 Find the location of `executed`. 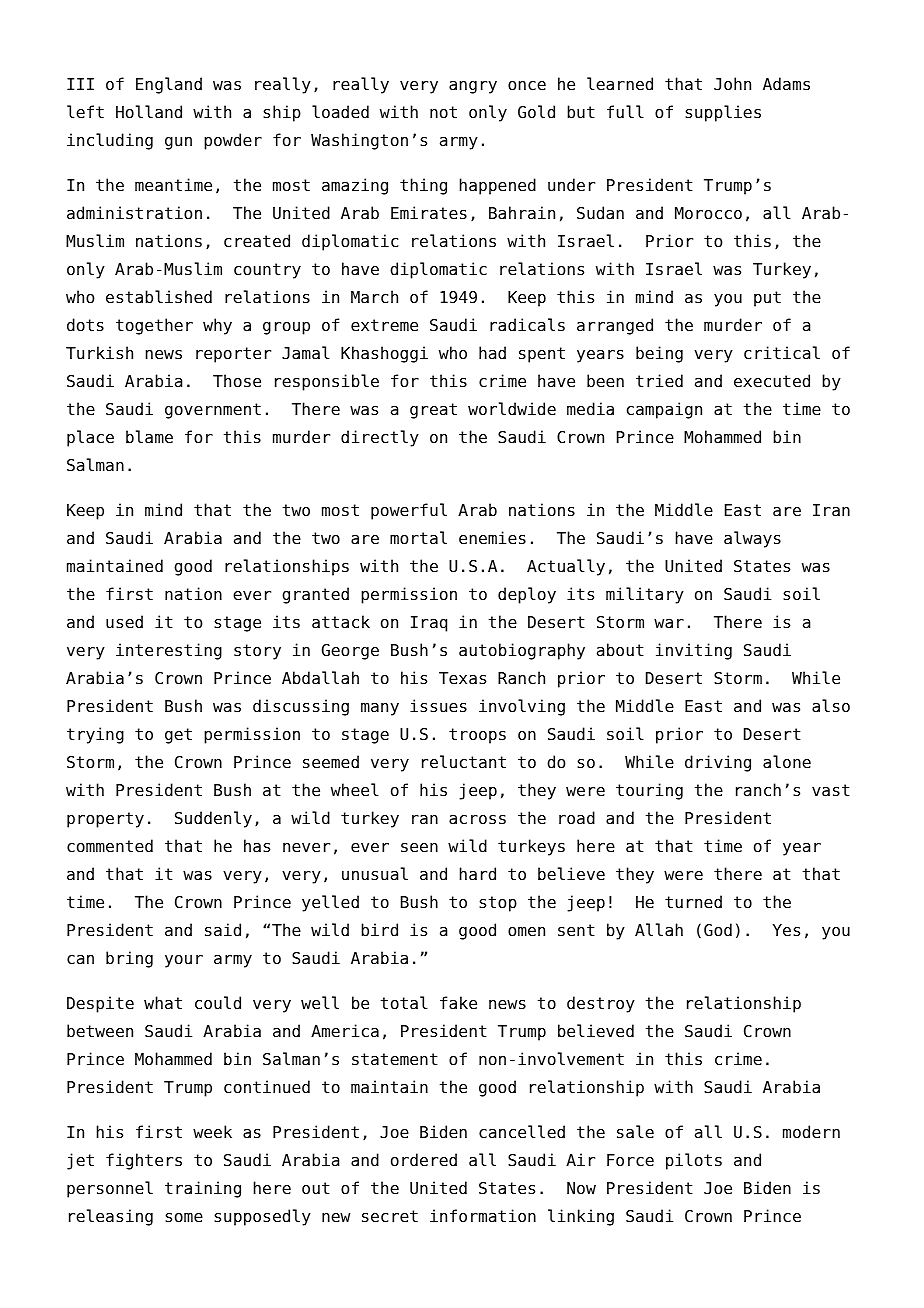

executed is located at coordinates (772, 381).
